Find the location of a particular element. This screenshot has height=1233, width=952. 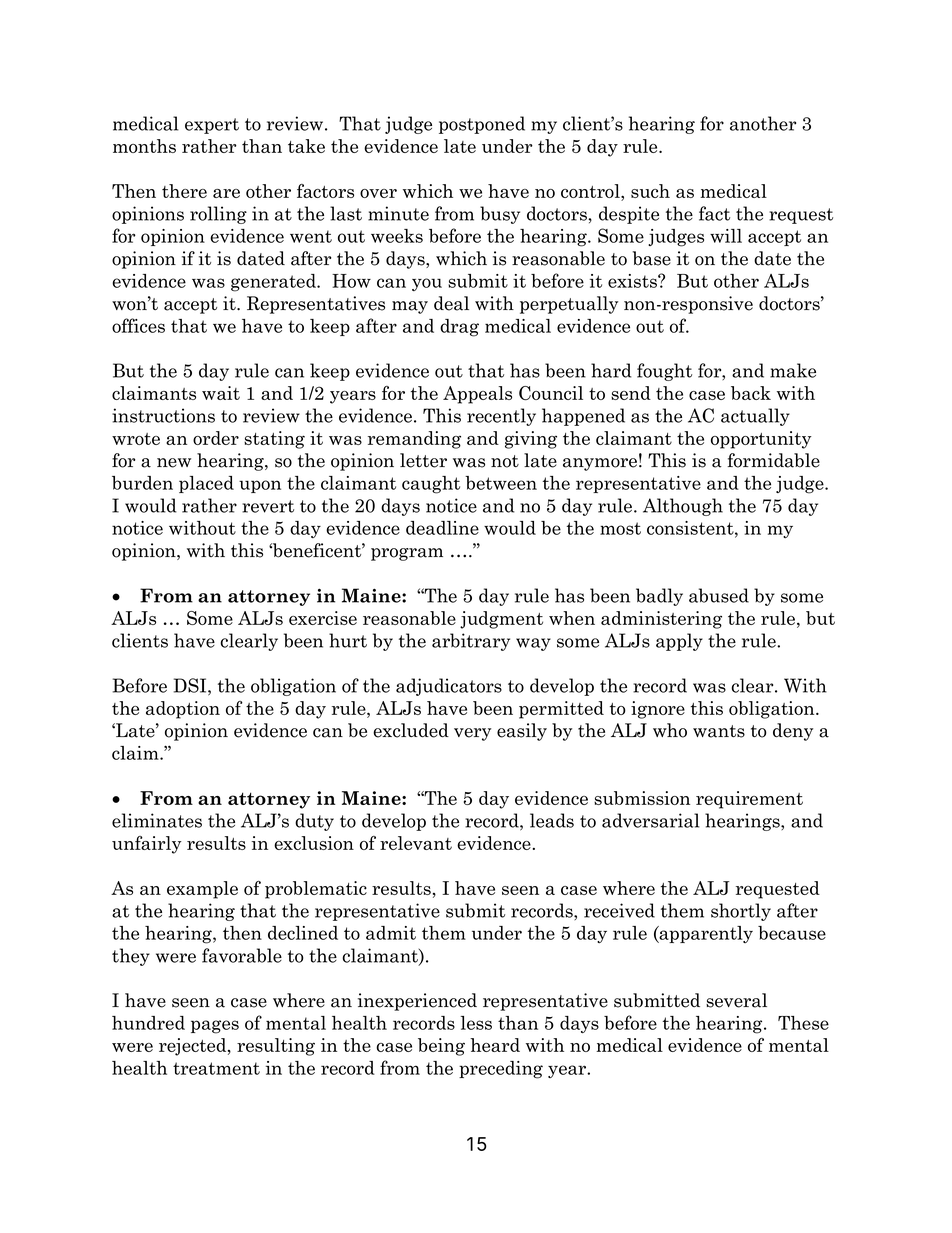

expert is located at coordinates (212, 126).
